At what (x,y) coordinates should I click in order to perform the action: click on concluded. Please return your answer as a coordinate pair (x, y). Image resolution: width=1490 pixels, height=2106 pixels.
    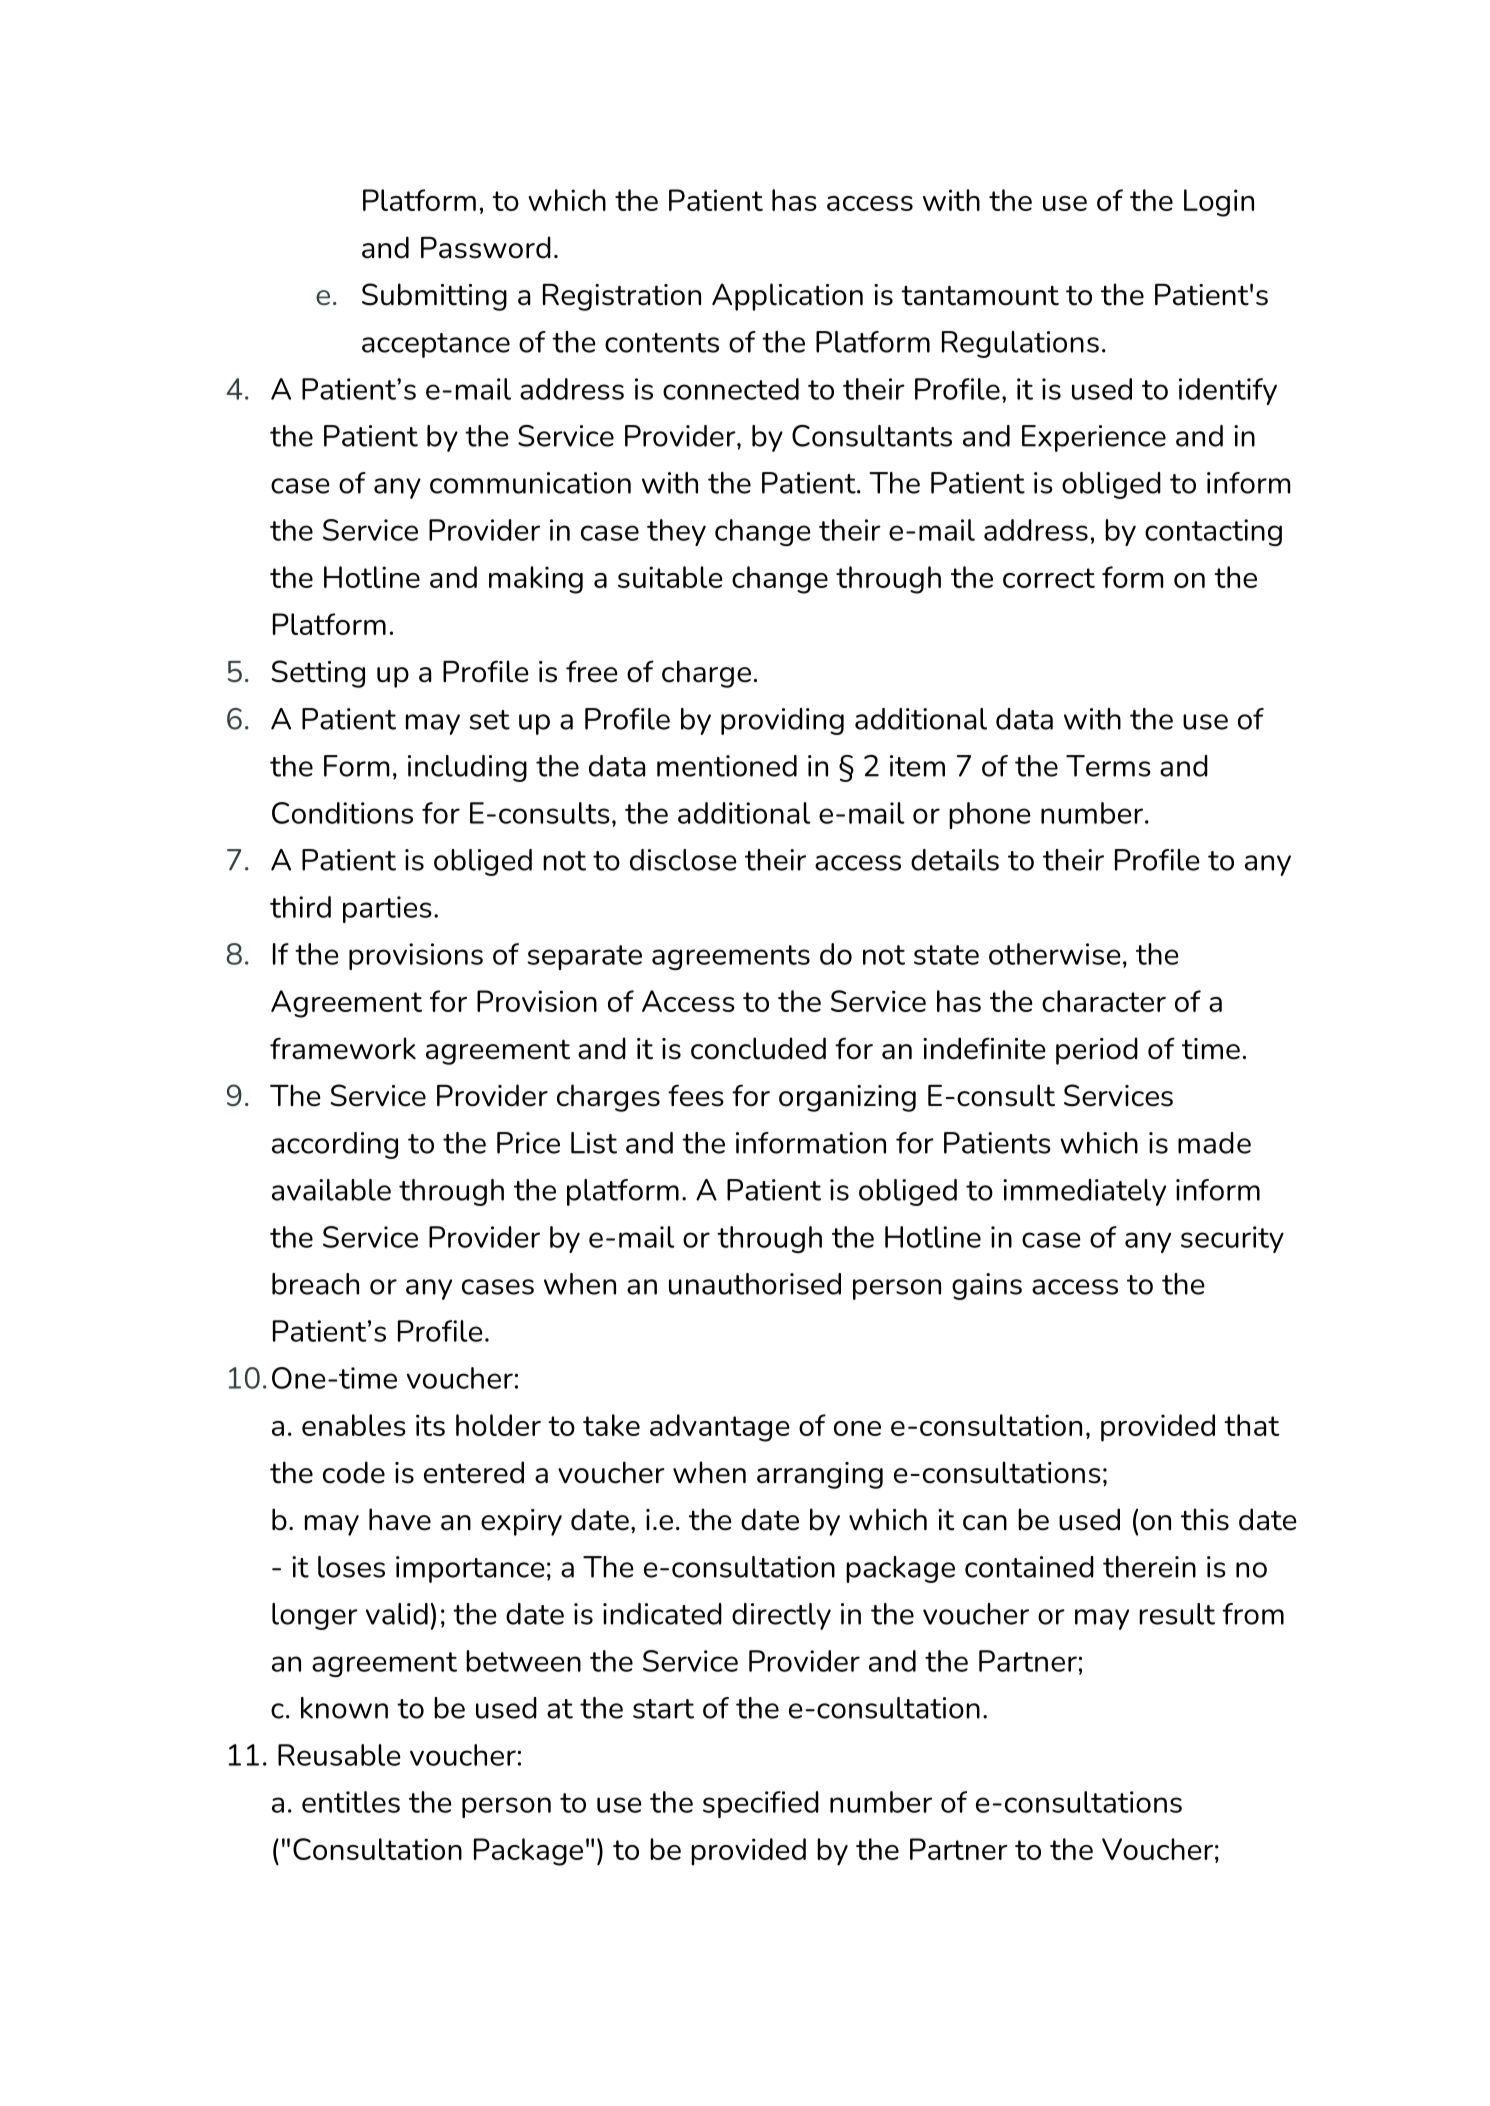
    Looking at the image, I should click on (758, 1048).
